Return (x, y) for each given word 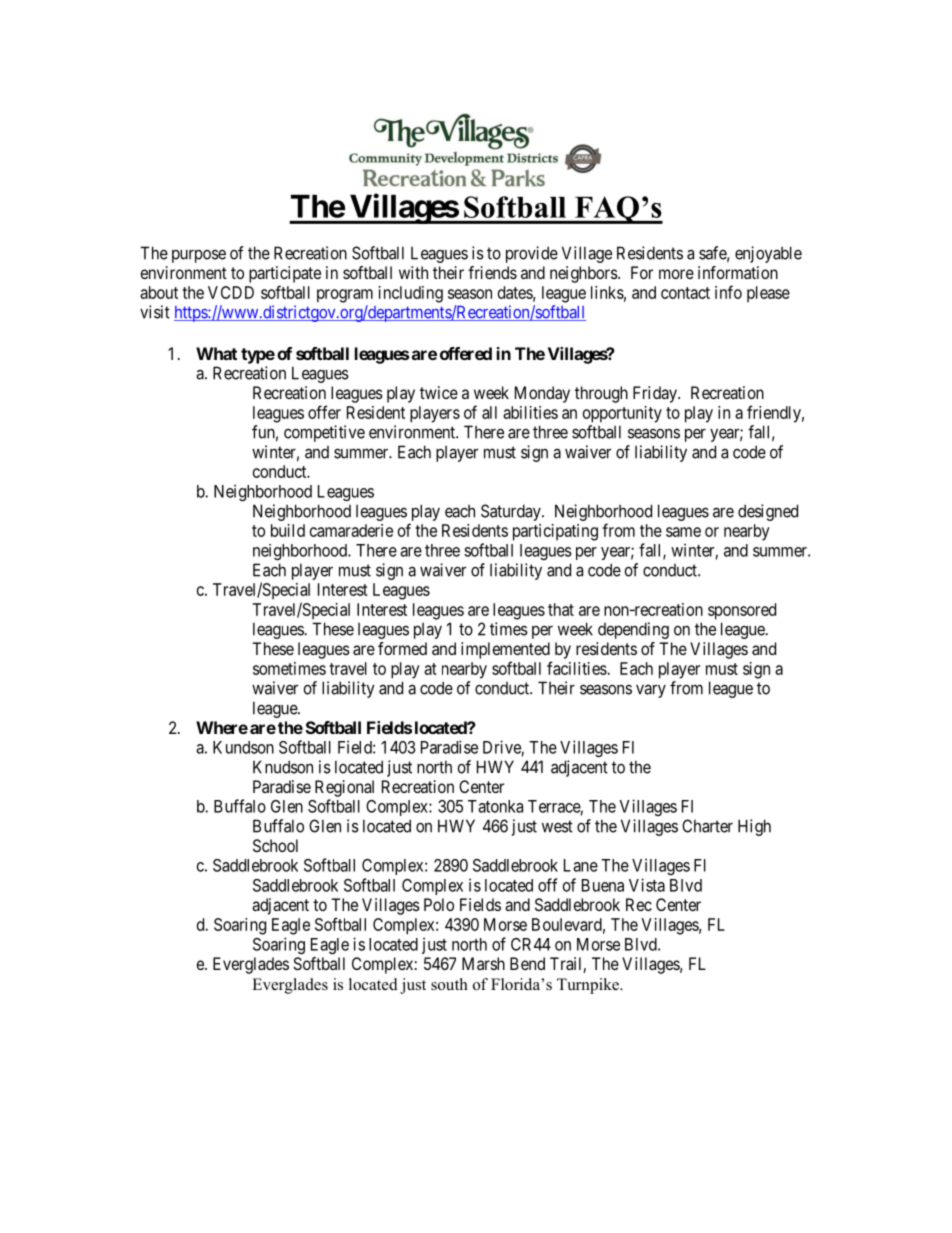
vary (651, 691)
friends (492, 272)
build (288, 530)
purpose (199, 256)
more (676, 274)
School (275, 845)
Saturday (512, 512)
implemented (505, 650)
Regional (344, 788)
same (683, 532)
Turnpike (589, 986)
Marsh (483, 963)
